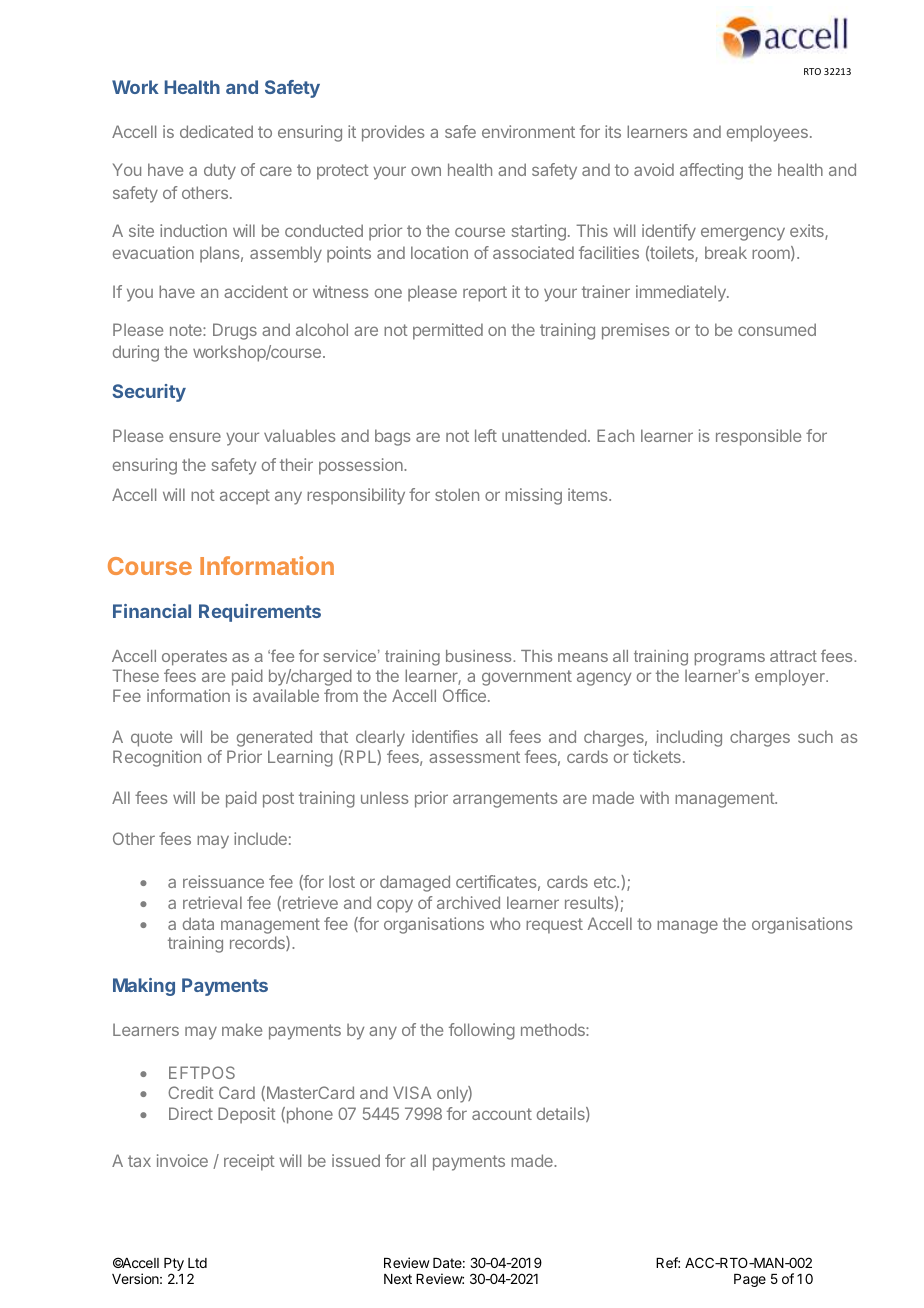 The width and height of the screenshot is (924, 1308). Describe the element at coordinates (197, 1263) in the screenshot. I see `Ltd` at that location.
